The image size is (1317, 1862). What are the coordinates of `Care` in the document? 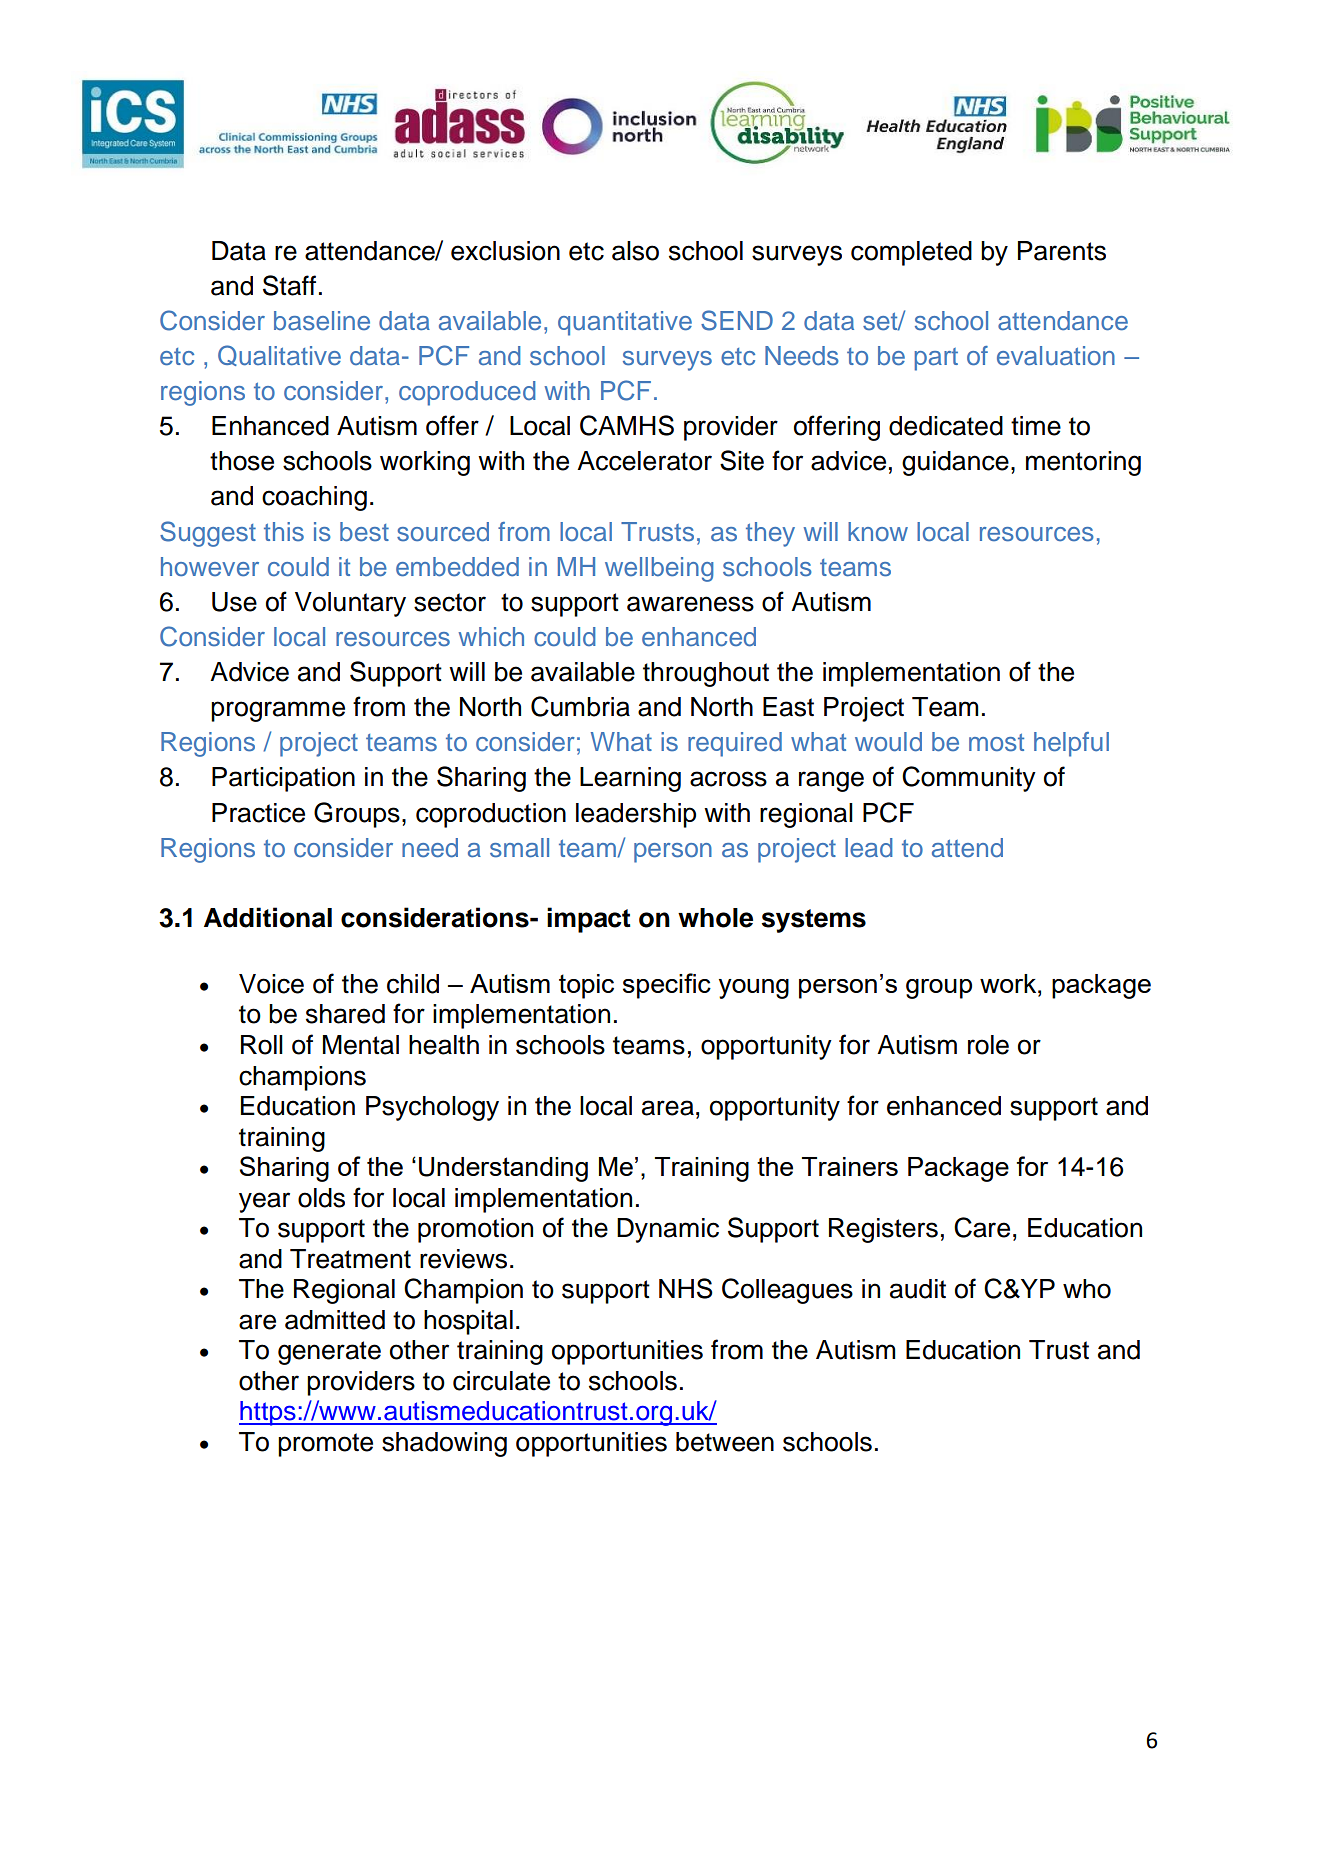 It's located at (982, 1227).
